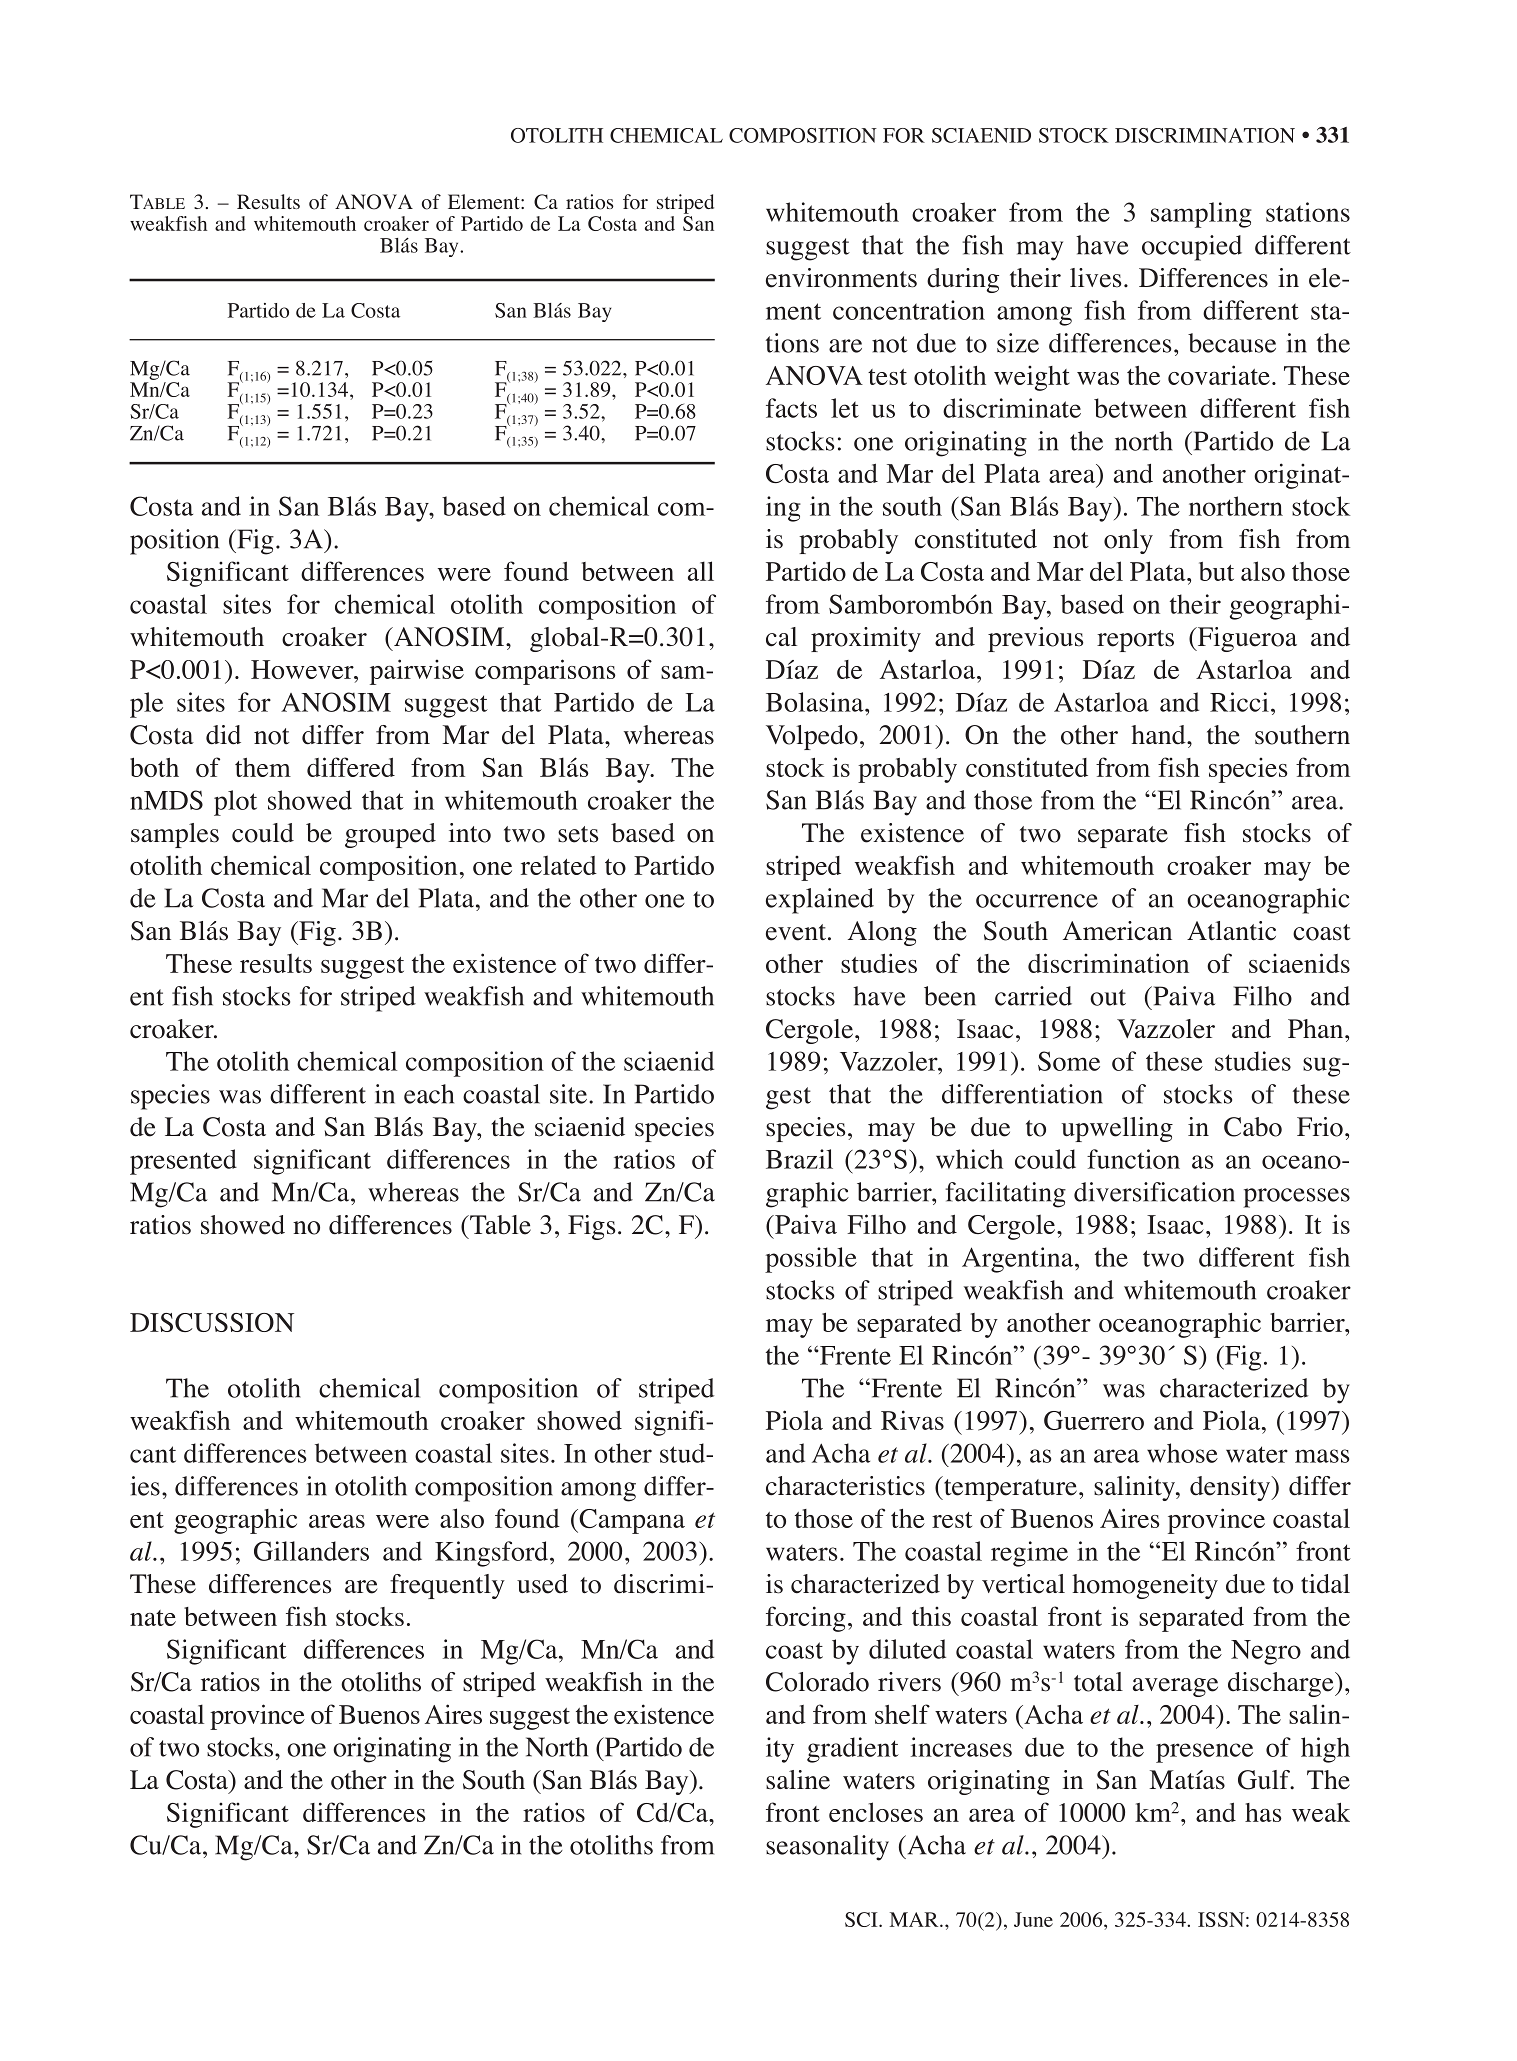 The height and width of the screenshot is (2061, 1517). I want to click on frequently, so click(447, 1586).
